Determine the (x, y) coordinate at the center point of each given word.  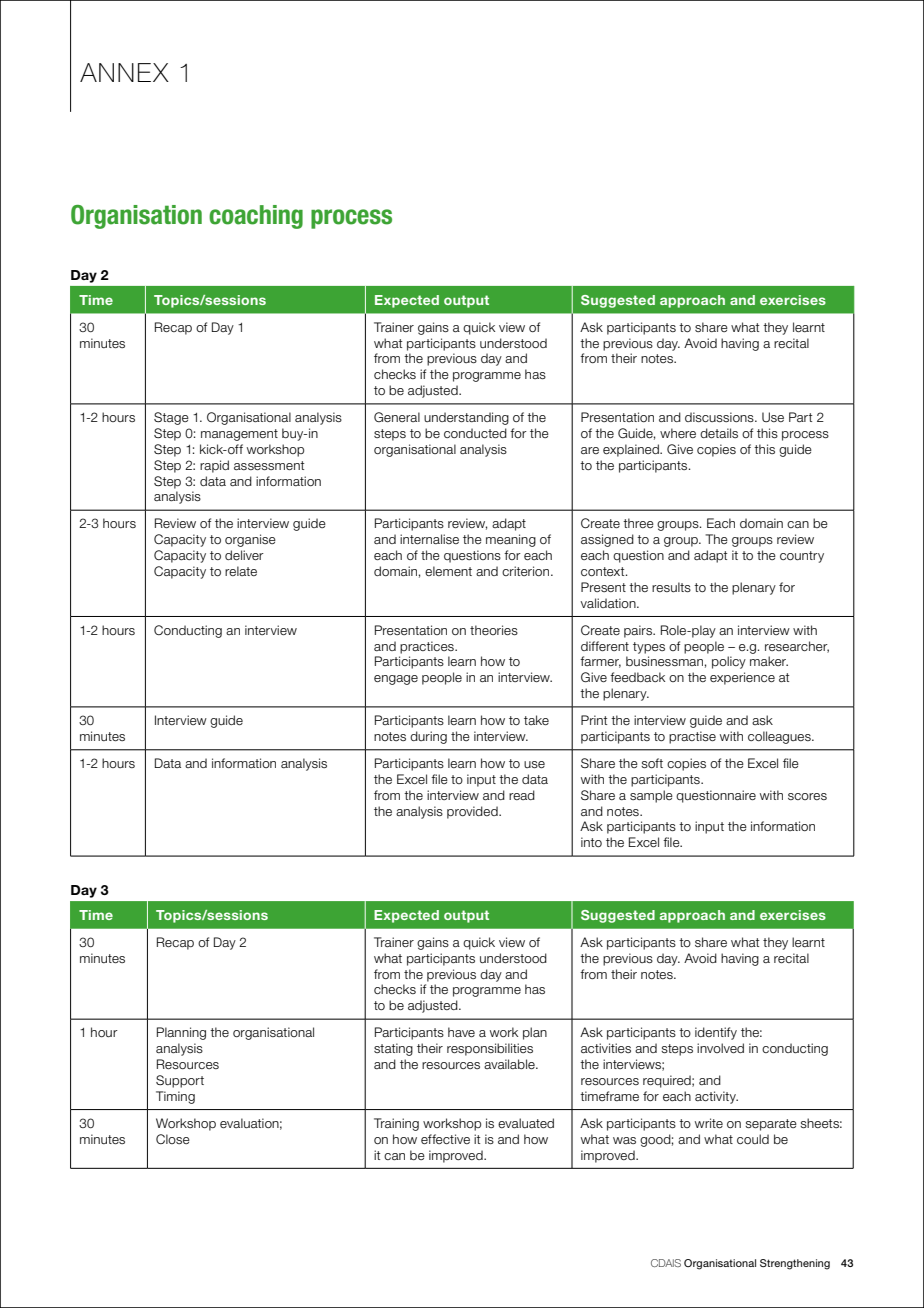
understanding (466, 418)
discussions (720, 417)
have (461, 1032)
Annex (124, 72)
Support (180, 1081)
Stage (171, 418)
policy (729, 662)
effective (445, 1139)
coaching (256, 217)
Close (173, 1139)
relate (241, 571)
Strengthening (795, 1264)
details (719, 433)
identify (716, 1033)
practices (428, 647)
